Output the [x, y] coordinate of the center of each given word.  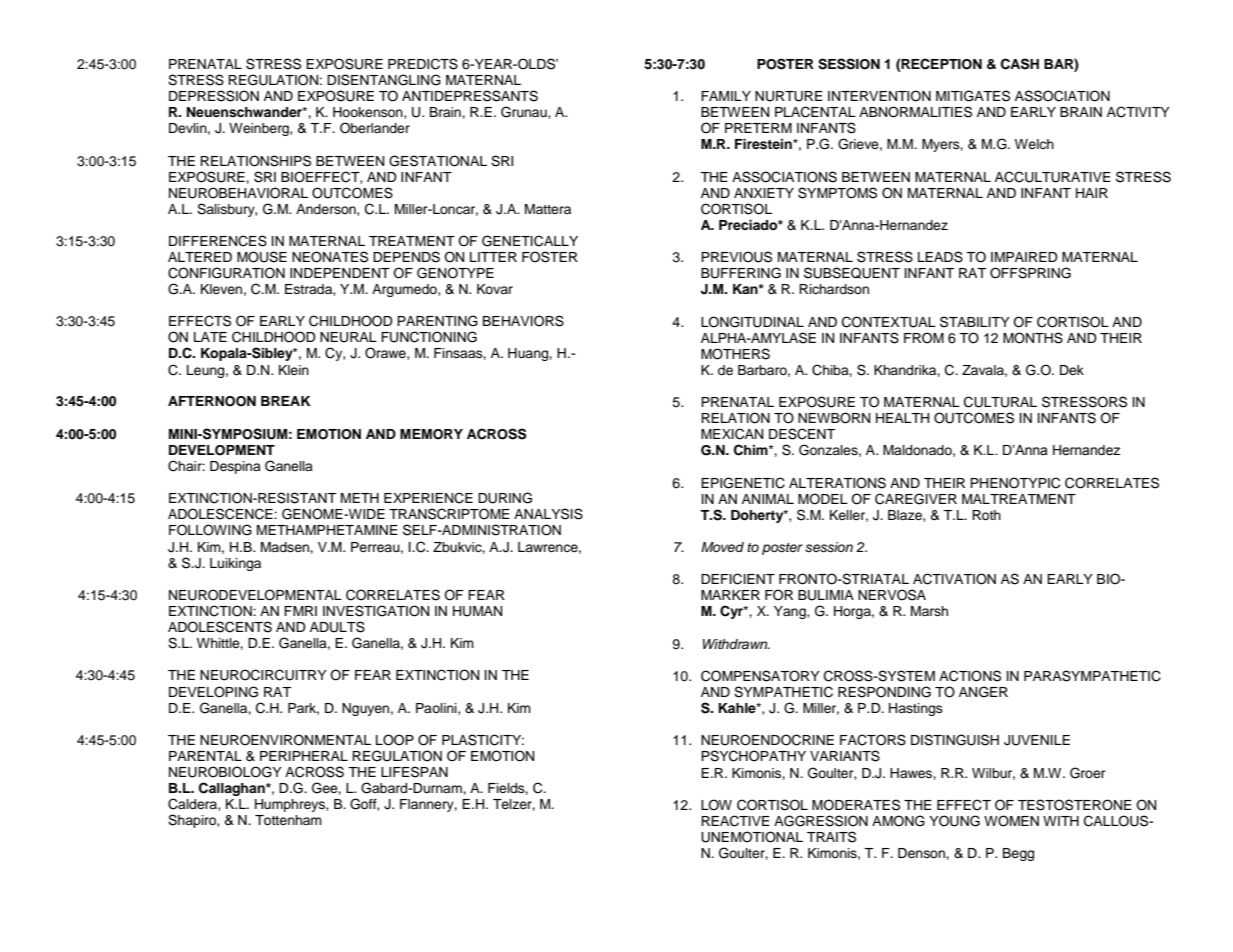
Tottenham [288, 820]
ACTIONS [970, 676]
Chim [752, 450]
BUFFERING [741, 273]
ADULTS [337, 627]
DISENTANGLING [384, 80]
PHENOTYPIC [1015, 483]
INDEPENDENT [340, 273]
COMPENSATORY [760, 676]
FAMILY [726, 96]
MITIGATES [973, 96]
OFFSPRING [1030, 273]
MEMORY [431, 434]
